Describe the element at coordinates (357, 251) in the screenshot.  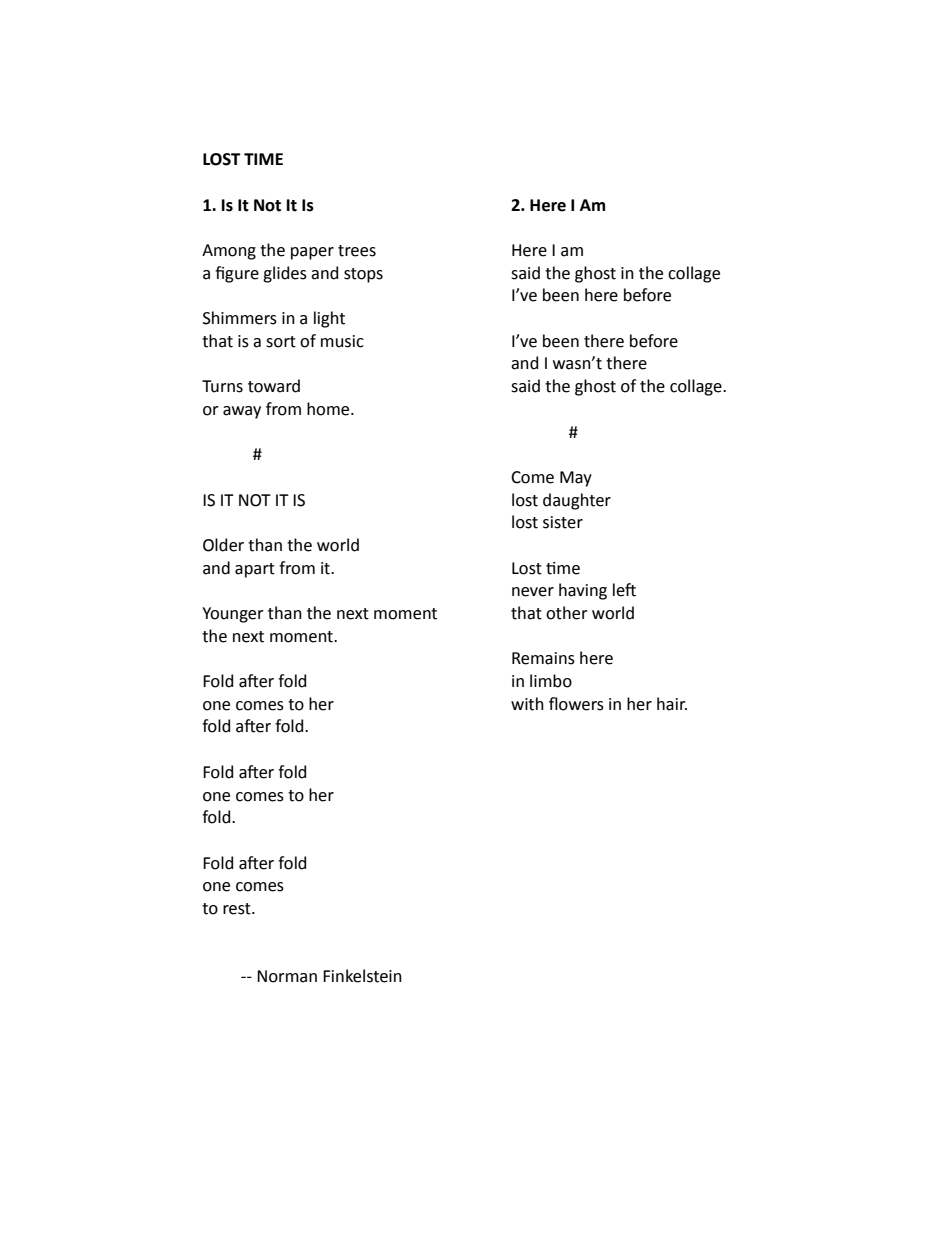
I see `trees` at that location.
